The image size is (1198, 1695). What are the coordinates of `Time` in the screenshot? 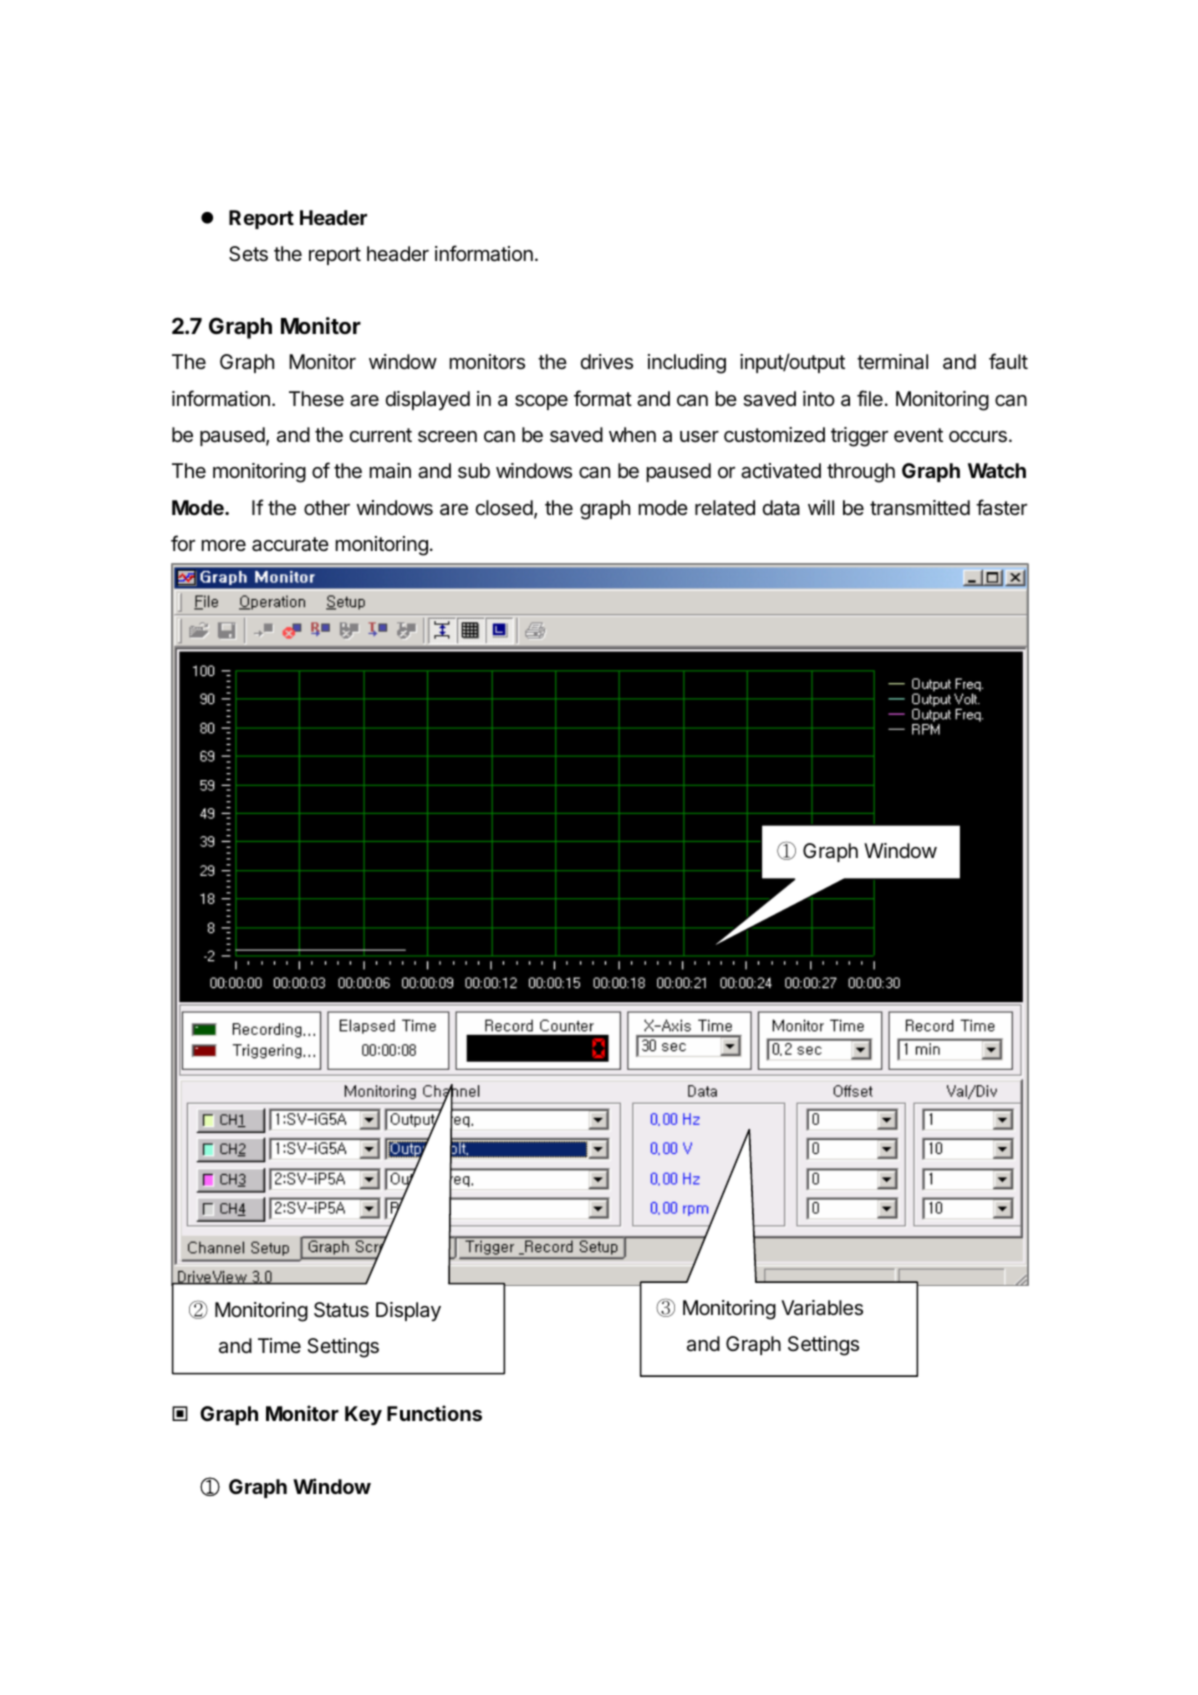 It's located at (279, 1345).
